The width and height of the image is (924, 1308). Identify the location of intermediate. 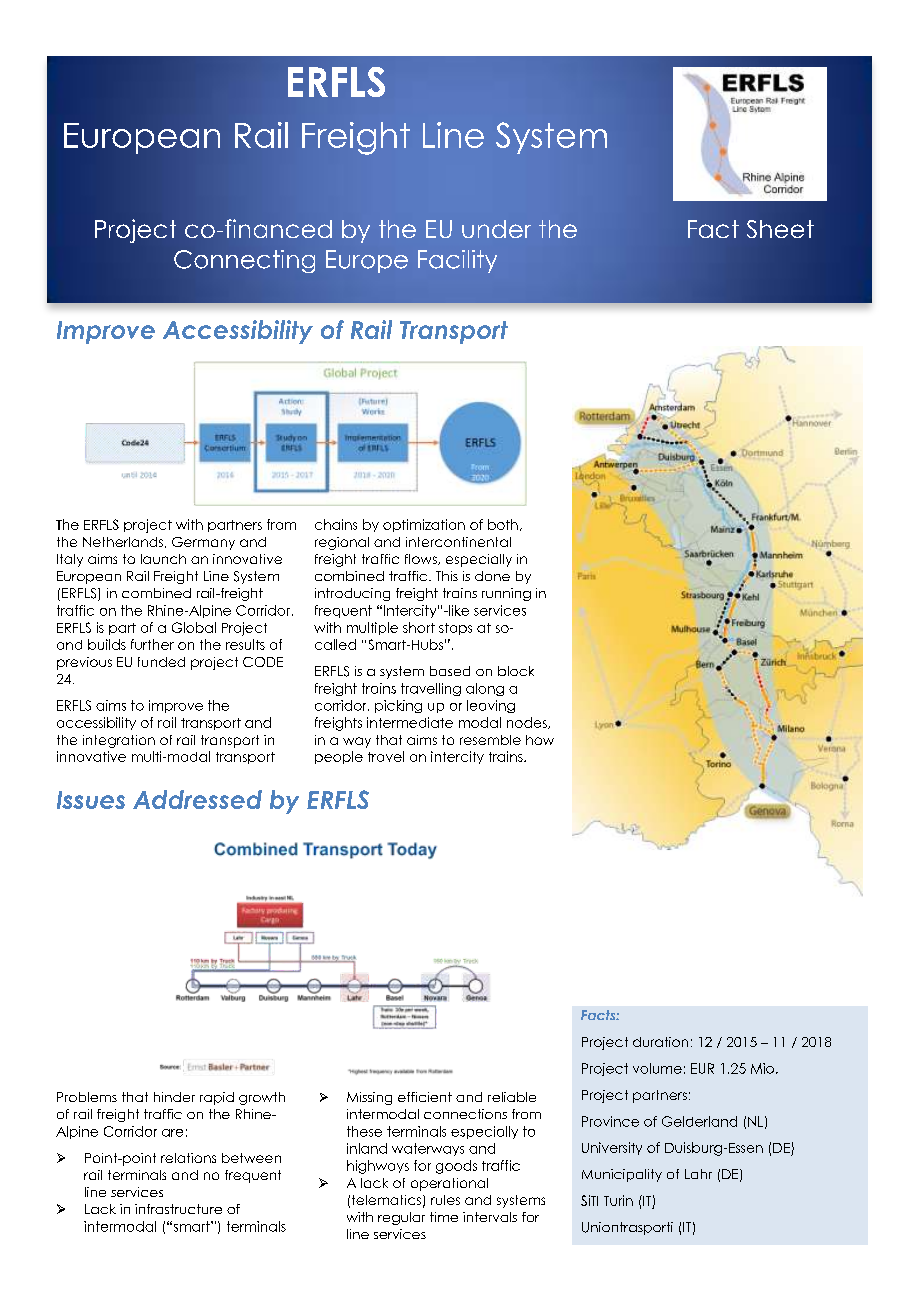
(410, 722).
